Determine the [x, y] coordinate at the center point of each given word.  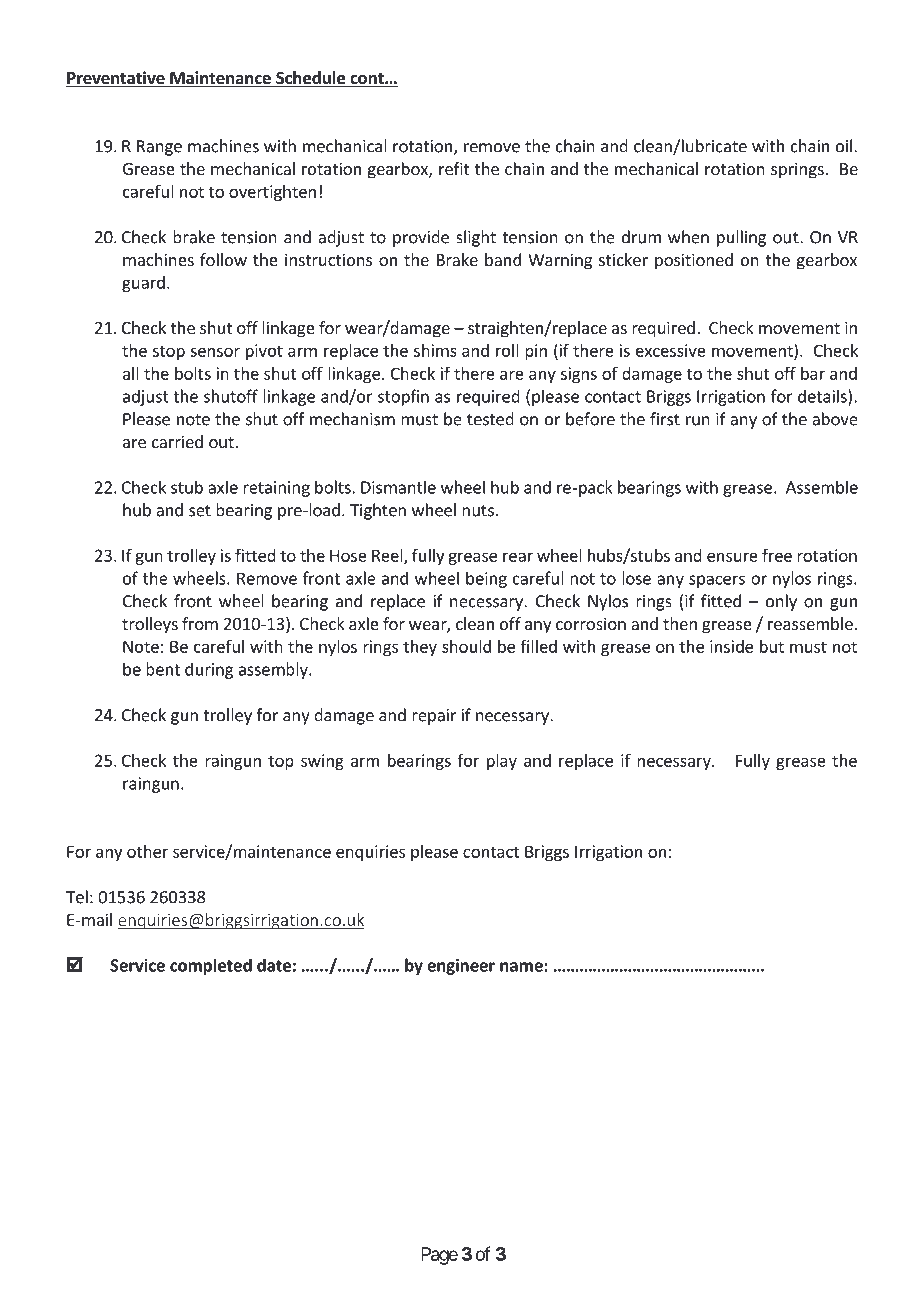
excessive [671, 350]
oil [844, 146]
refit [454, 168]
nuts [478, 511]
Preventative [116, 79]
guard [143, 284]
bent [163, 669]
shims [435, 350]
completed [211, 966]
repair [434, 717]
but [772, 646]
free [777, 555]
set [200, 511]
